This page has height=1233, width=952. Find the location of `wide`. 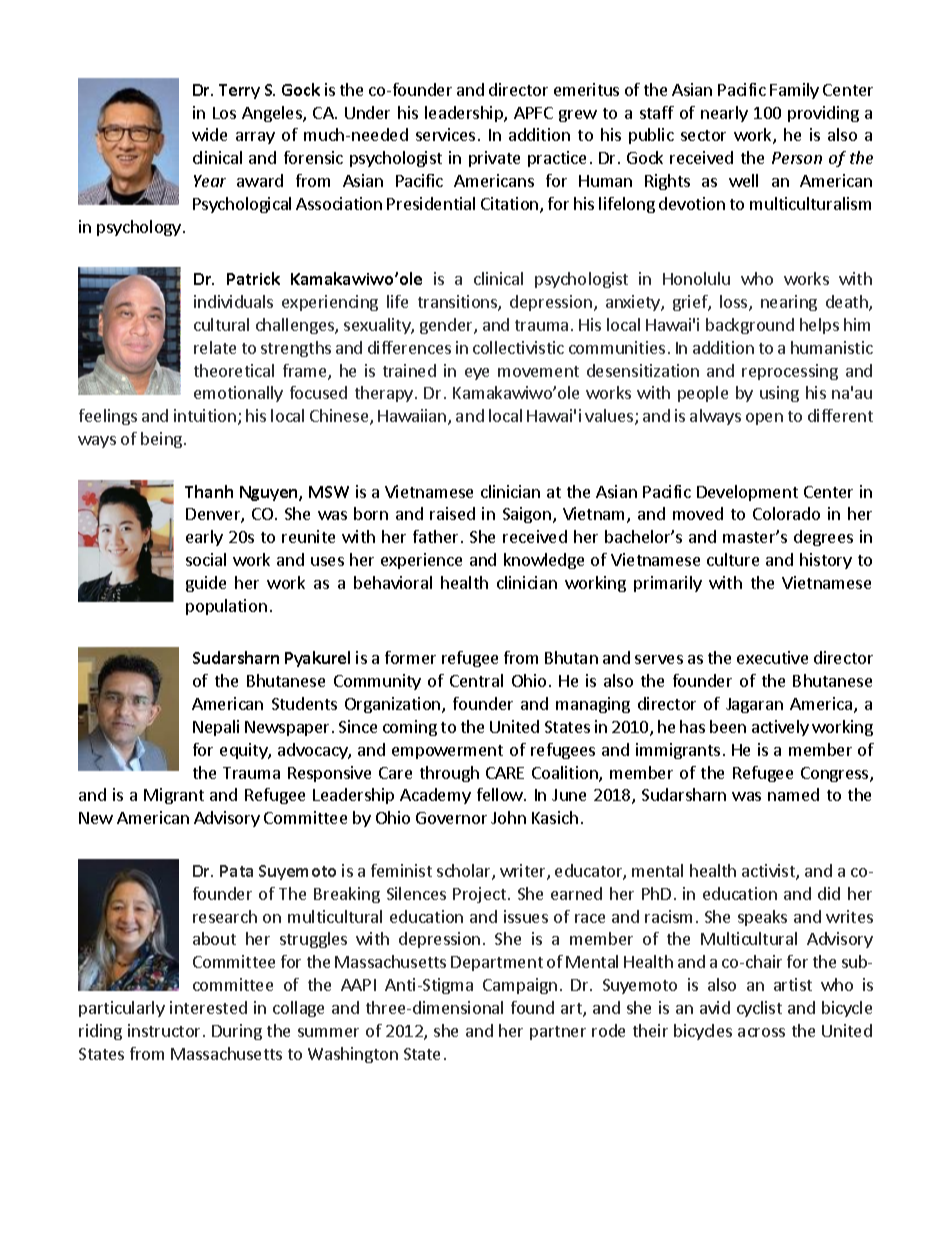

wide is located at coordinates (209, 134).
